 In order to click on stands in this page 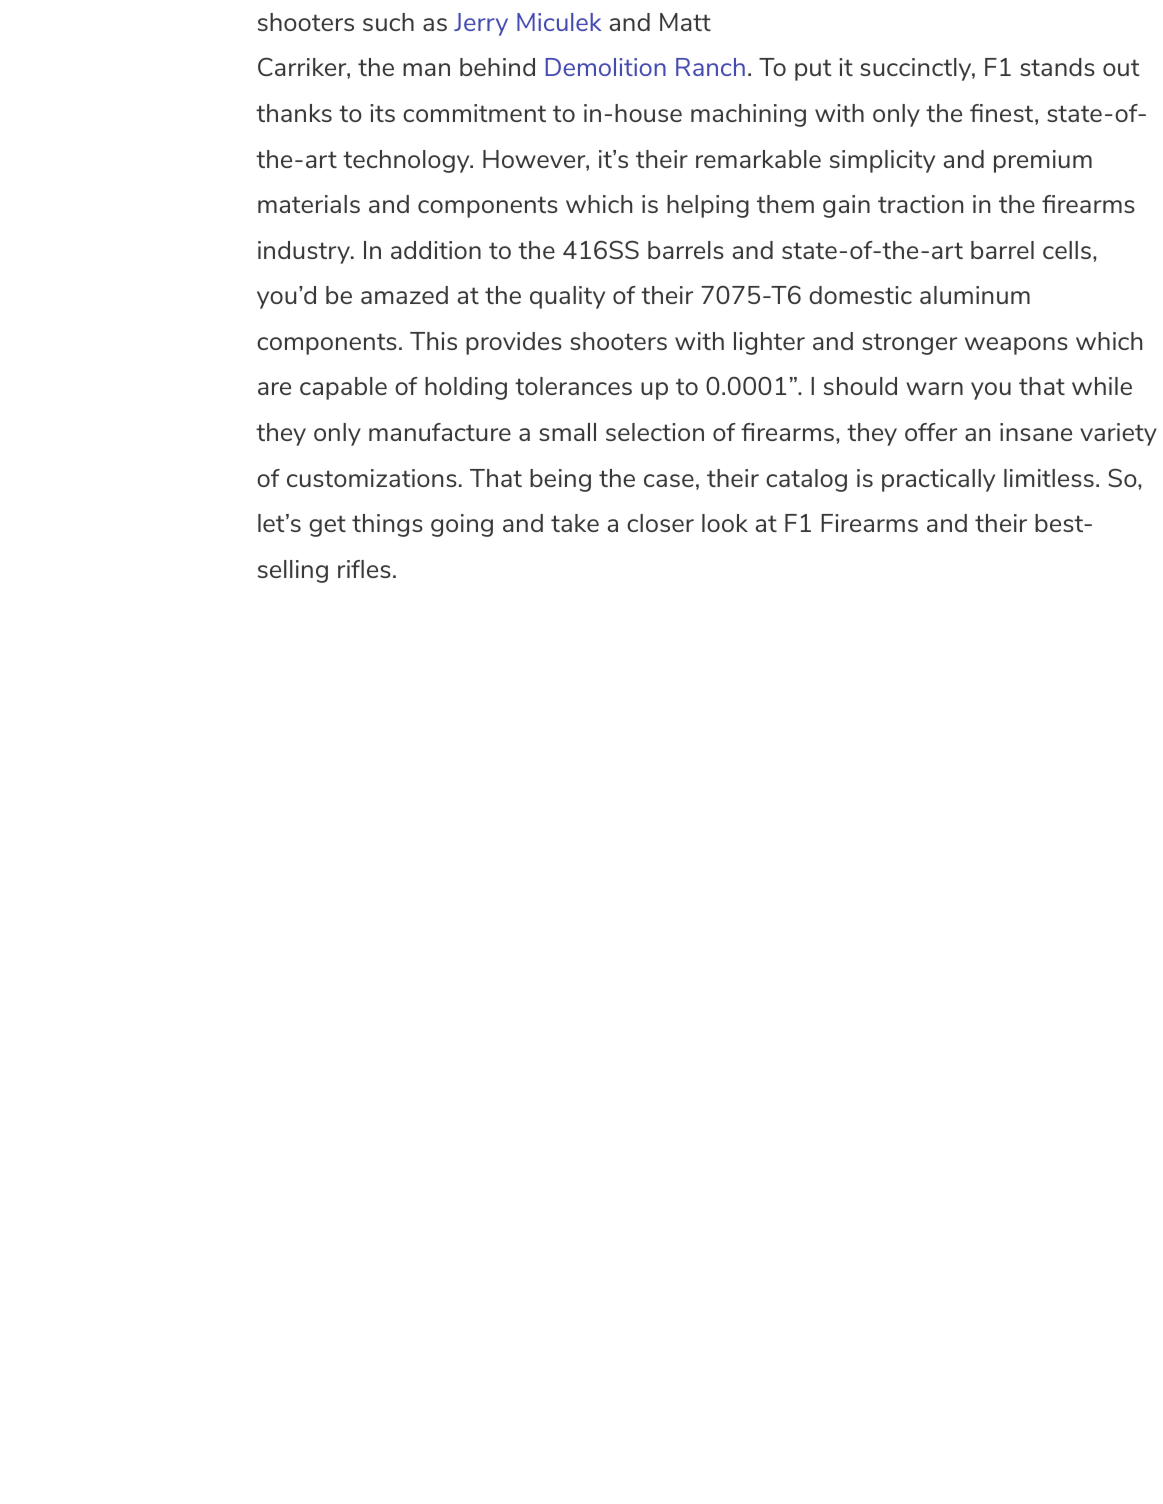, I will do `click(1057, 67)`.
